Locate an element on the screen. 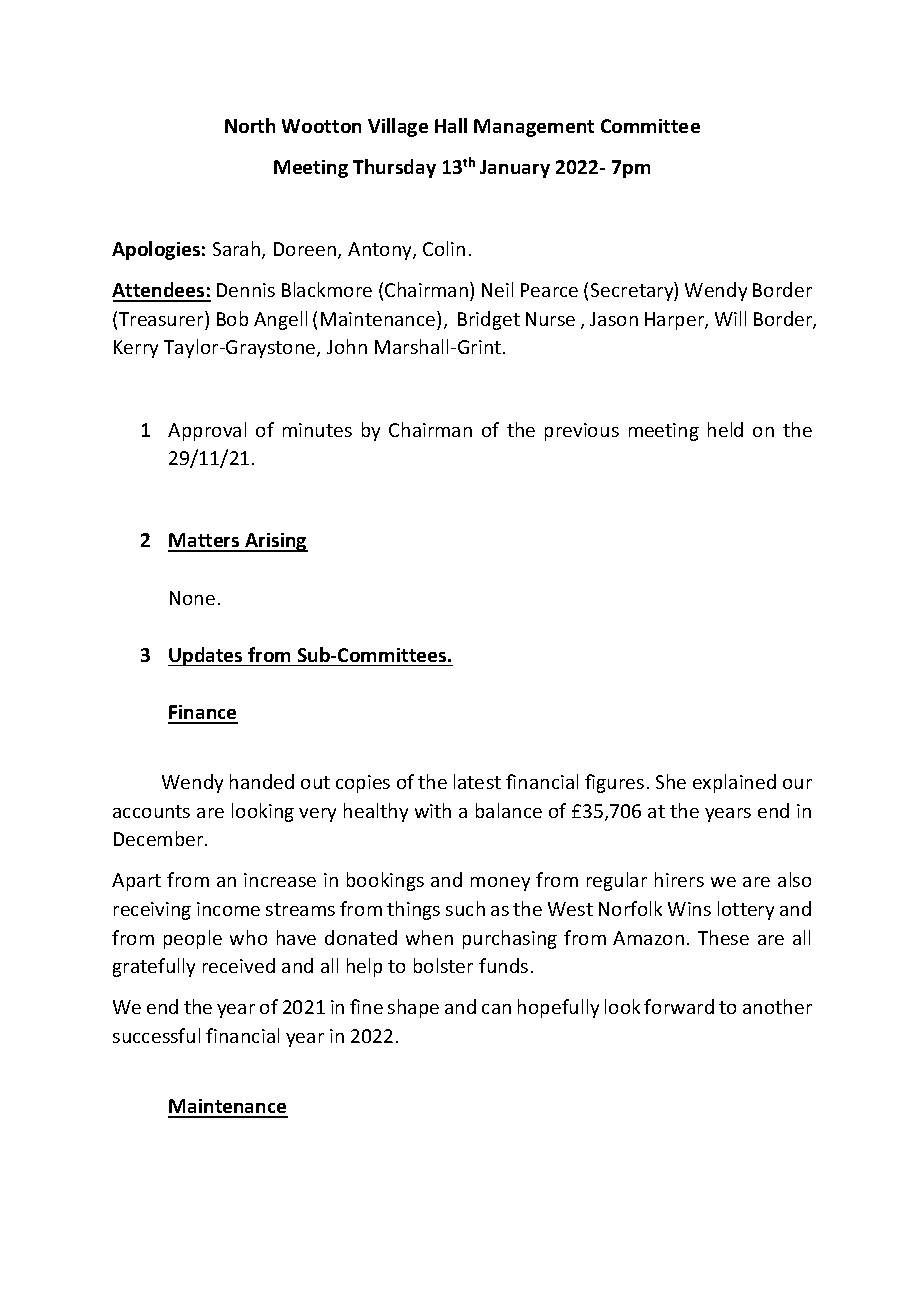  Management is located at coordinates (534, 128).
